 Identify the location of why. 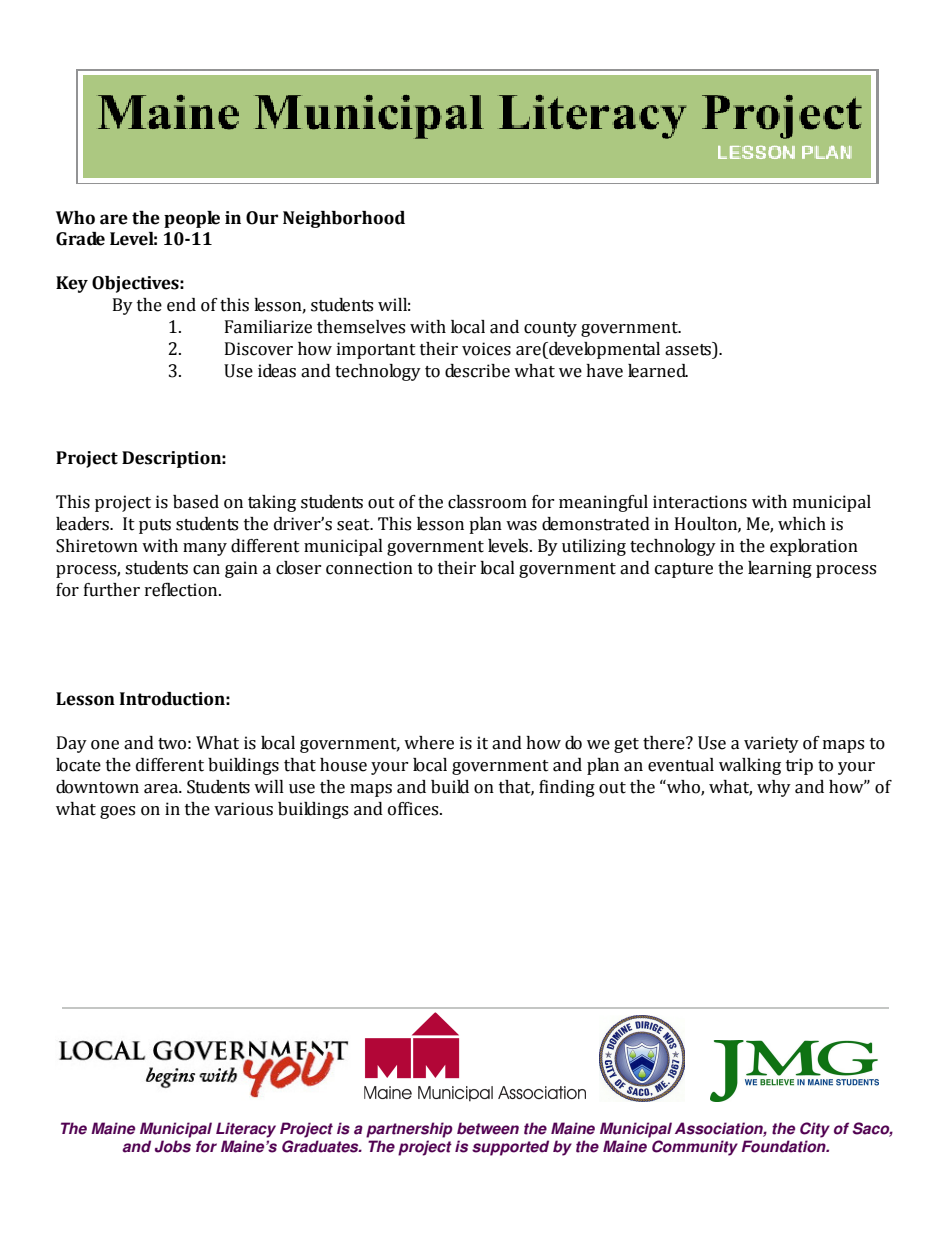
(774, 788).
